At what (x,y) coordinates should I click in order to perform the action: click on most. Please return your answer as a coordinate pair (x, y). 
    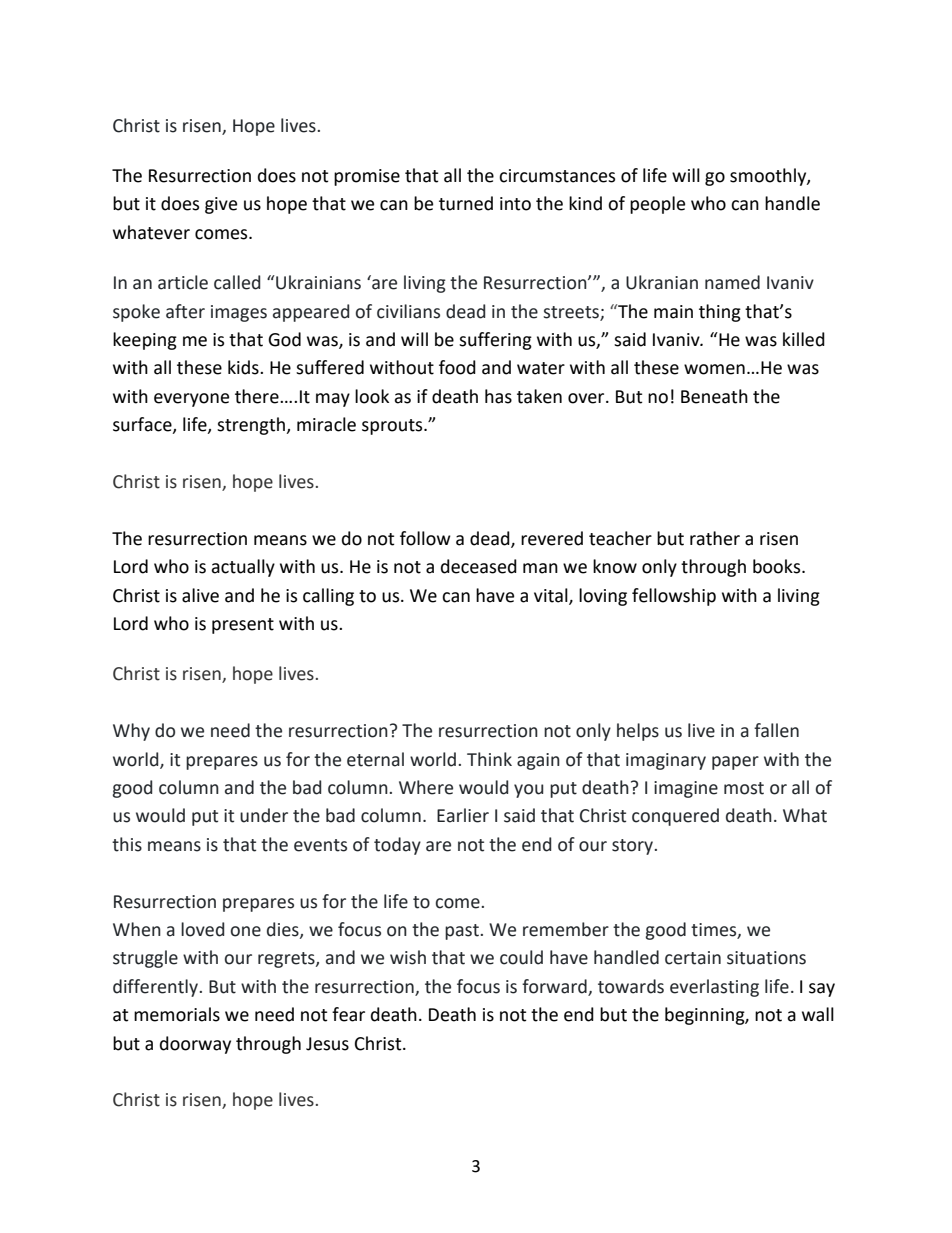
    Looking at the image, I should click on (744, 788).
